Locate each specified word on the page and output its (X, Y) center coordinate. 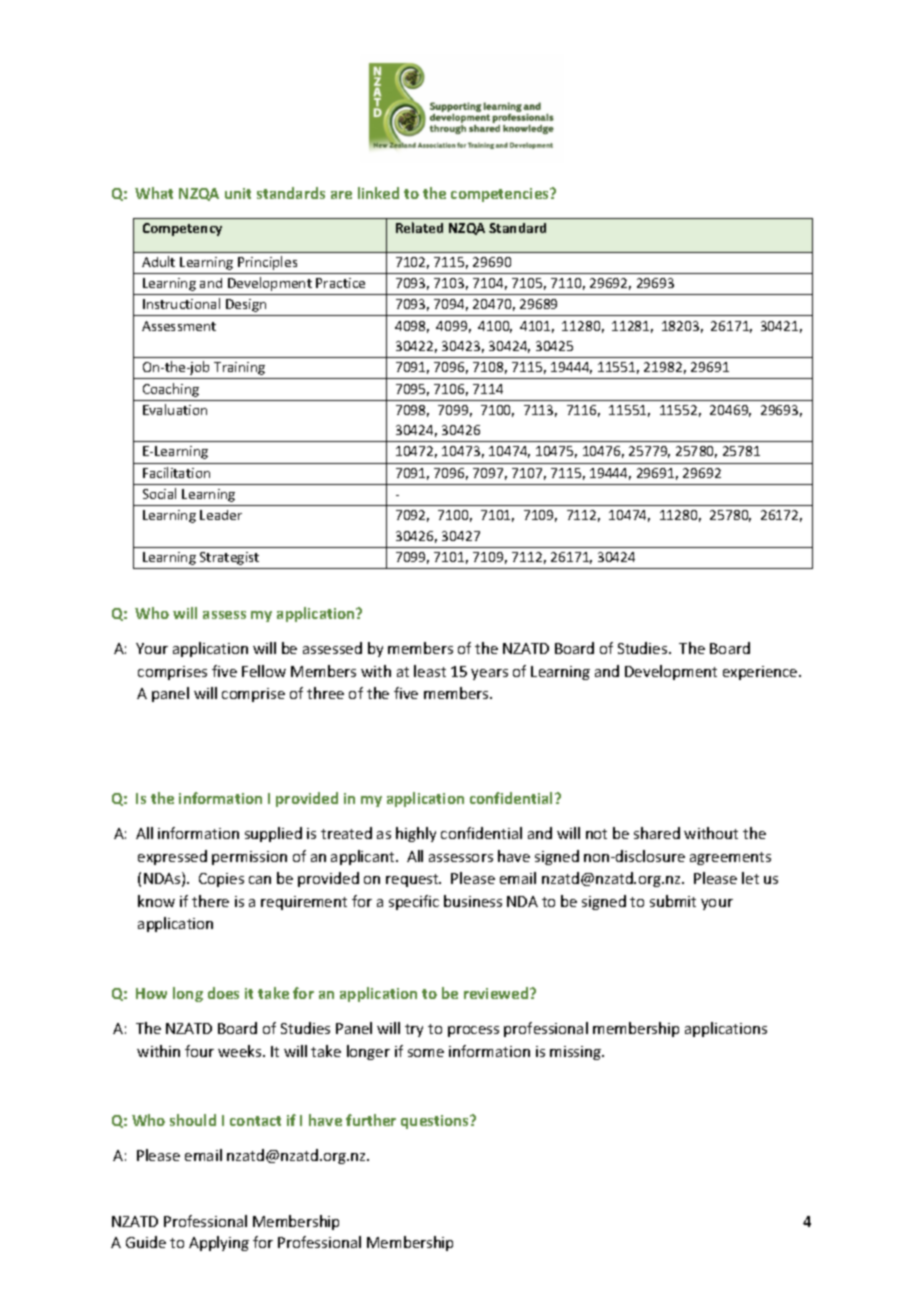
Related (419, 227)
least (430, 671)
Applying (219, 1243)
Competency (182, 229)
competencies (501, 195)
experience (761, 673)
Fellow (264, 671)
